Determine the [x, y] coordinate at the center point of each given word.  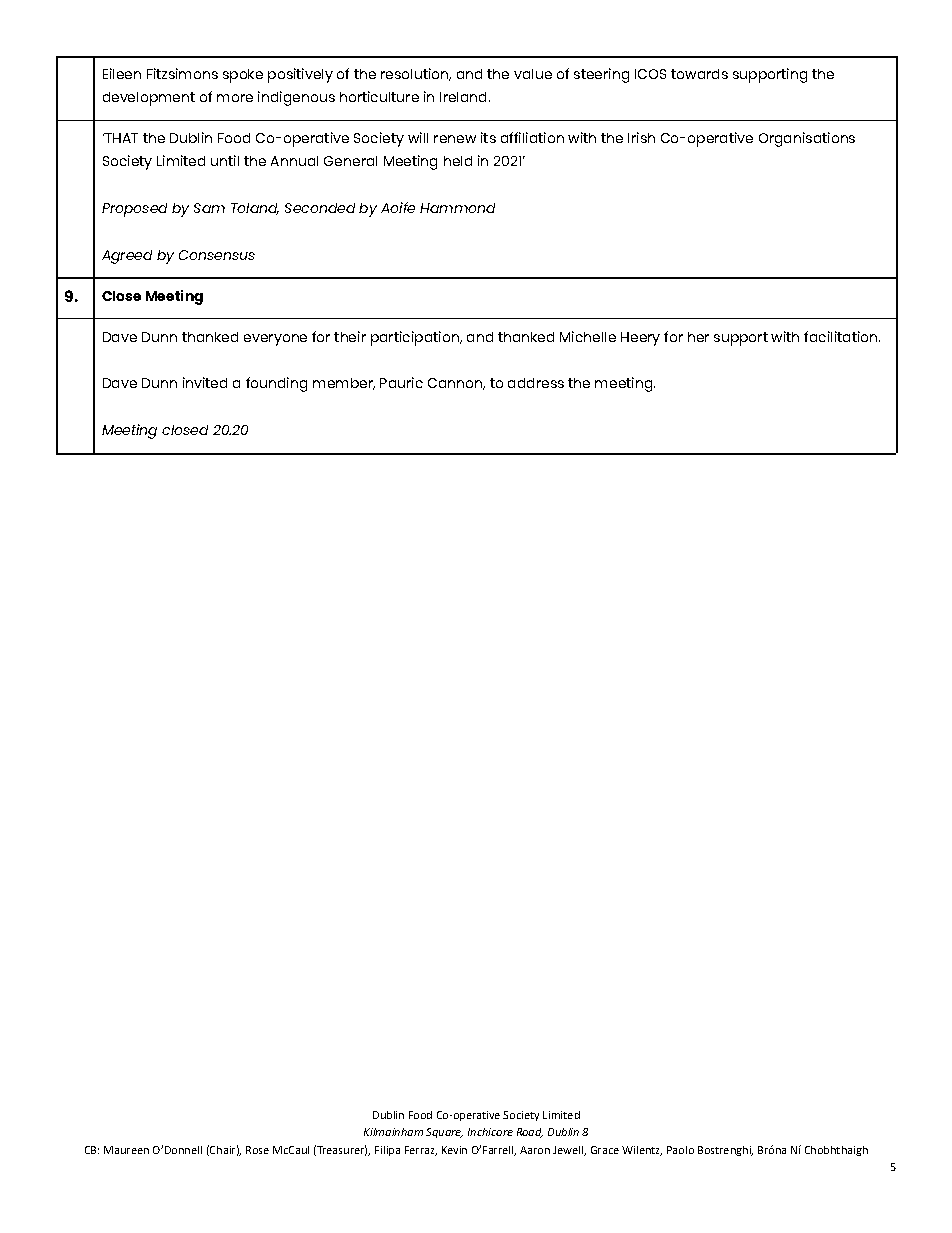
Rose [257, 1150]
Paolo [680, 1150]
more [235, 98]
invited [205, 382]
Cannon [456, 384]
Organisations [807, 139]
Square [444, 1133]
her [698, 337]
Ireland [463, 97]
